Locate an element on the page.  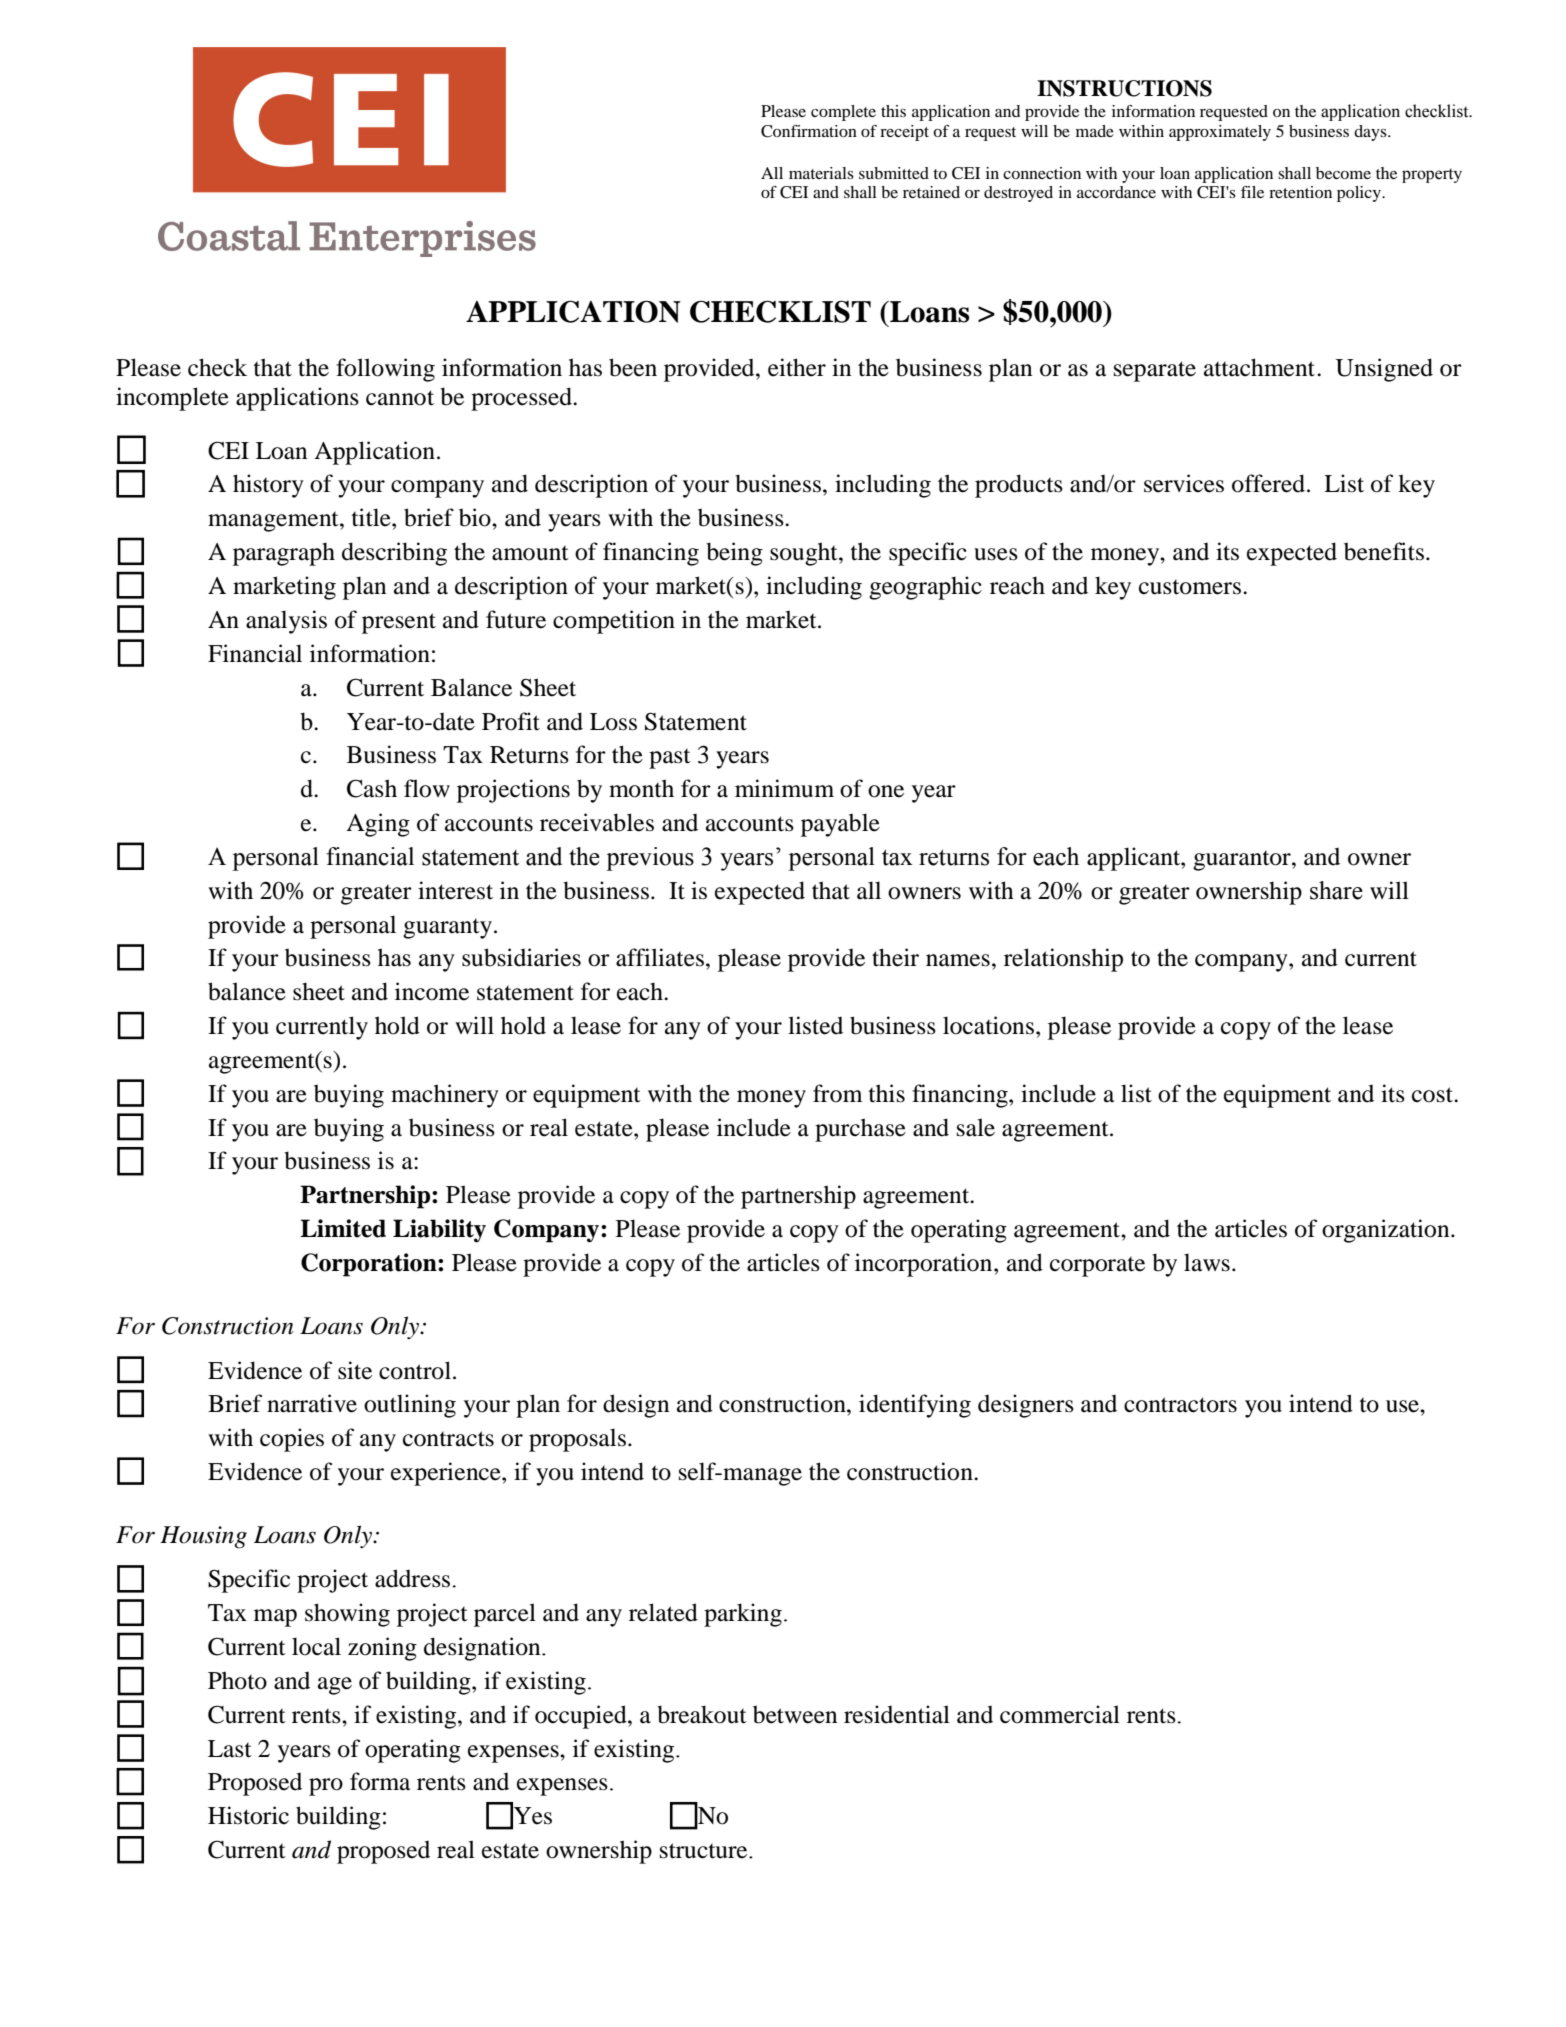
Historic is located at coordinates (248, 1815).
